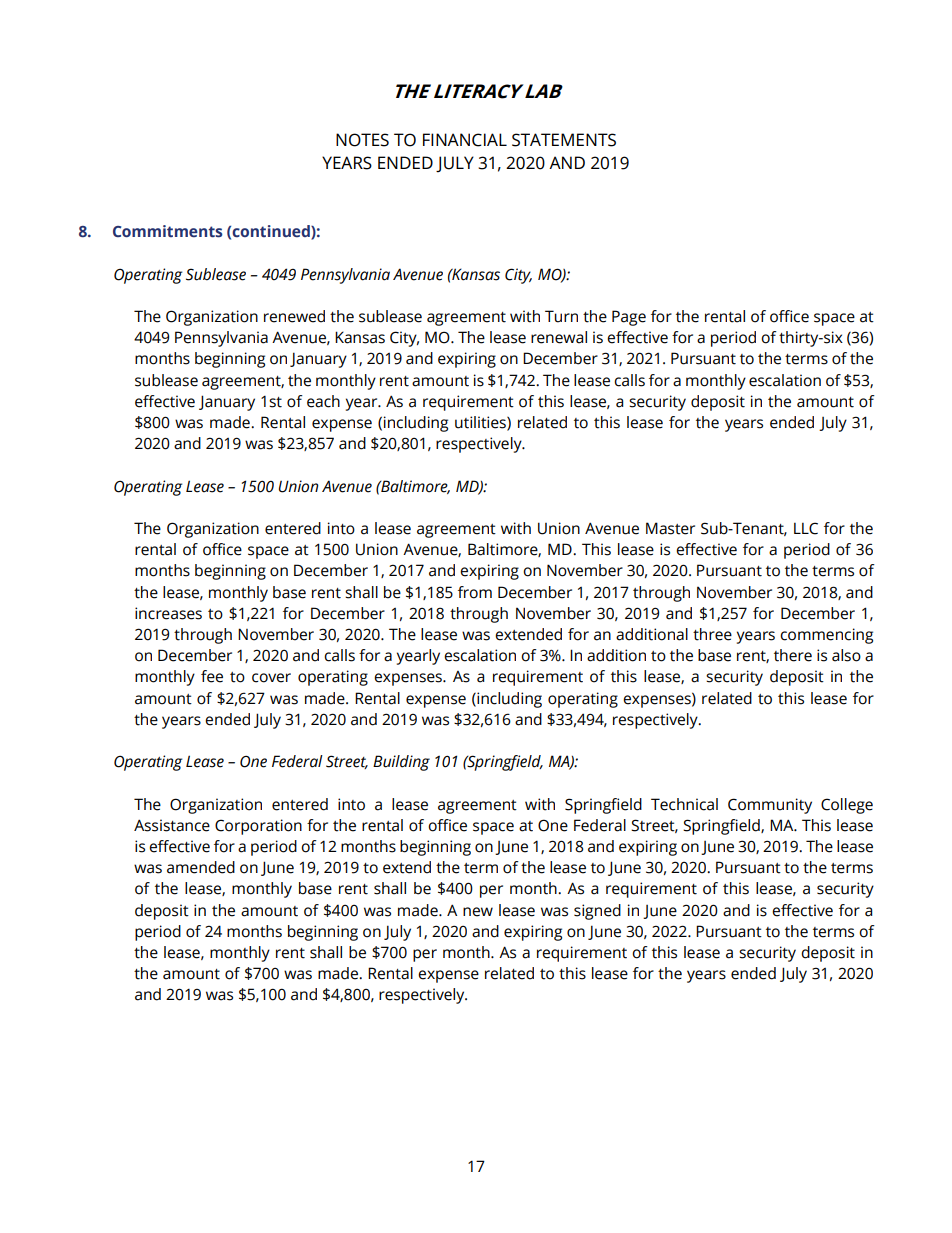  What do you see at coordinates (564, 140) in the document?
I see `STATEMENTS` at bounding box center [564, 140].
